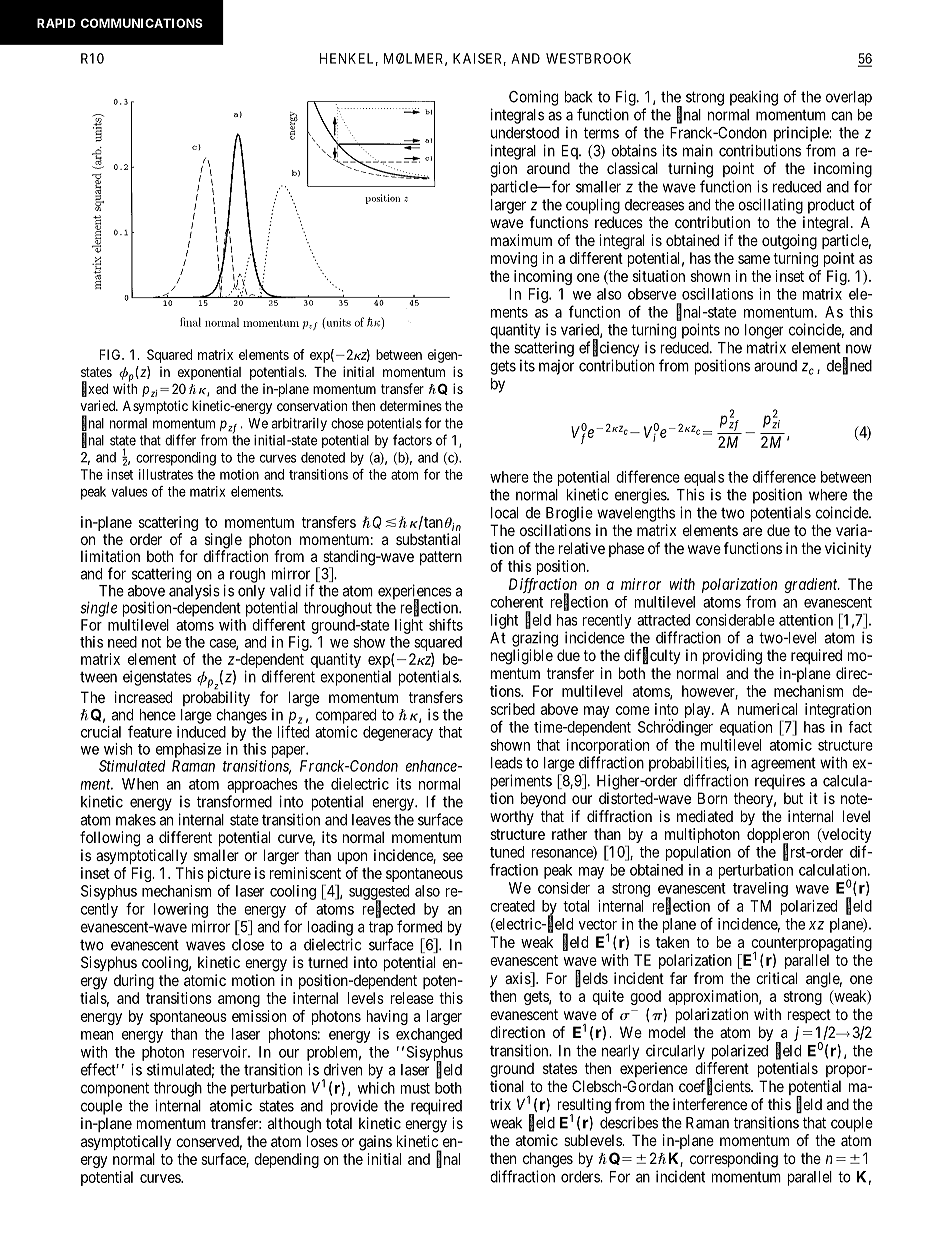 Image resolution: width=952 pixels, height=1233 pixels. I want to click on determines, so click(411, 405).
